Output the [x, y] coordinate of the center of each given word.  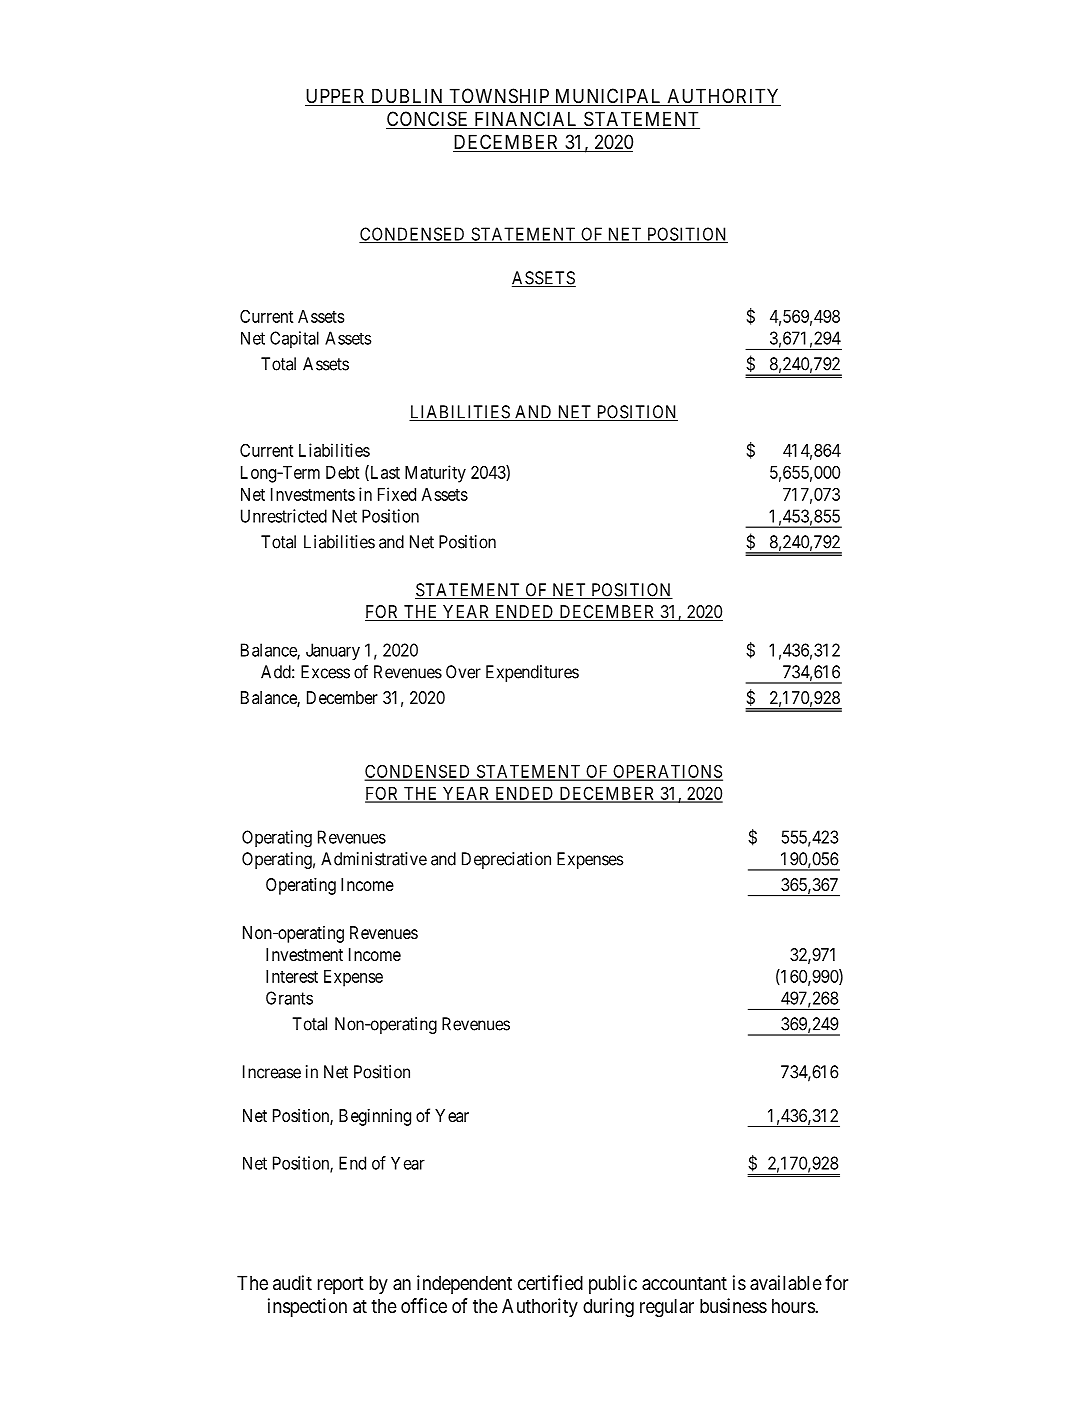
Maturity [435, 474]
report [341, 1285]
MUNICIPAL [608, 97]
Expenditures [532, 673]
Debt [342, 472]
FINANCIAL [526, 120]
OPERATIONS [667, 772]
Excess [325, 672]
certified [550, 1282]
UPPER [336, 97]
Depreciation [506, 860]
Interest [292, 976]
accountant [684, 1283]
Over [463, 672]
